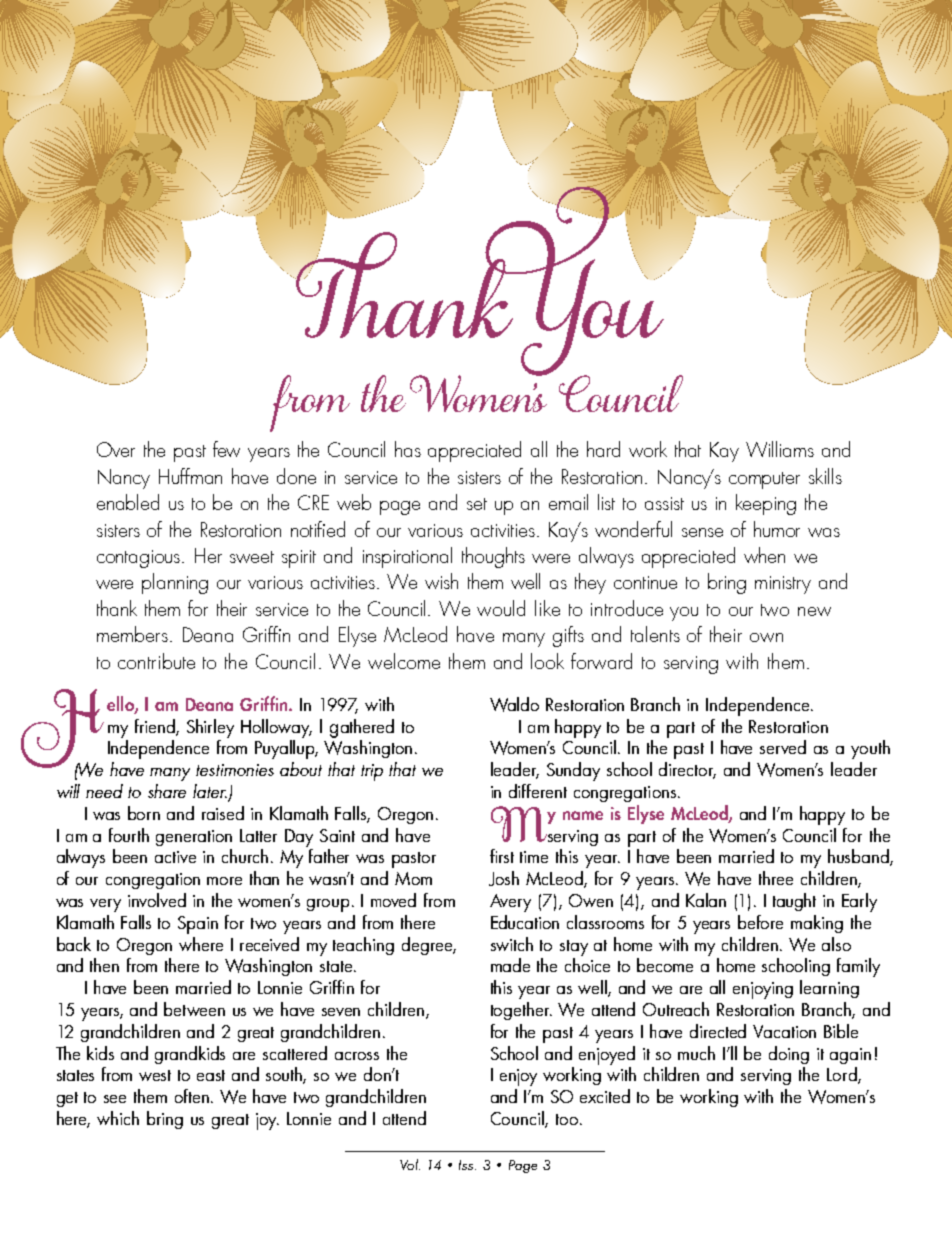  What do you see at coordinates (764, 480) in the document?
I see `computer` at bounding box center [764, 480].
